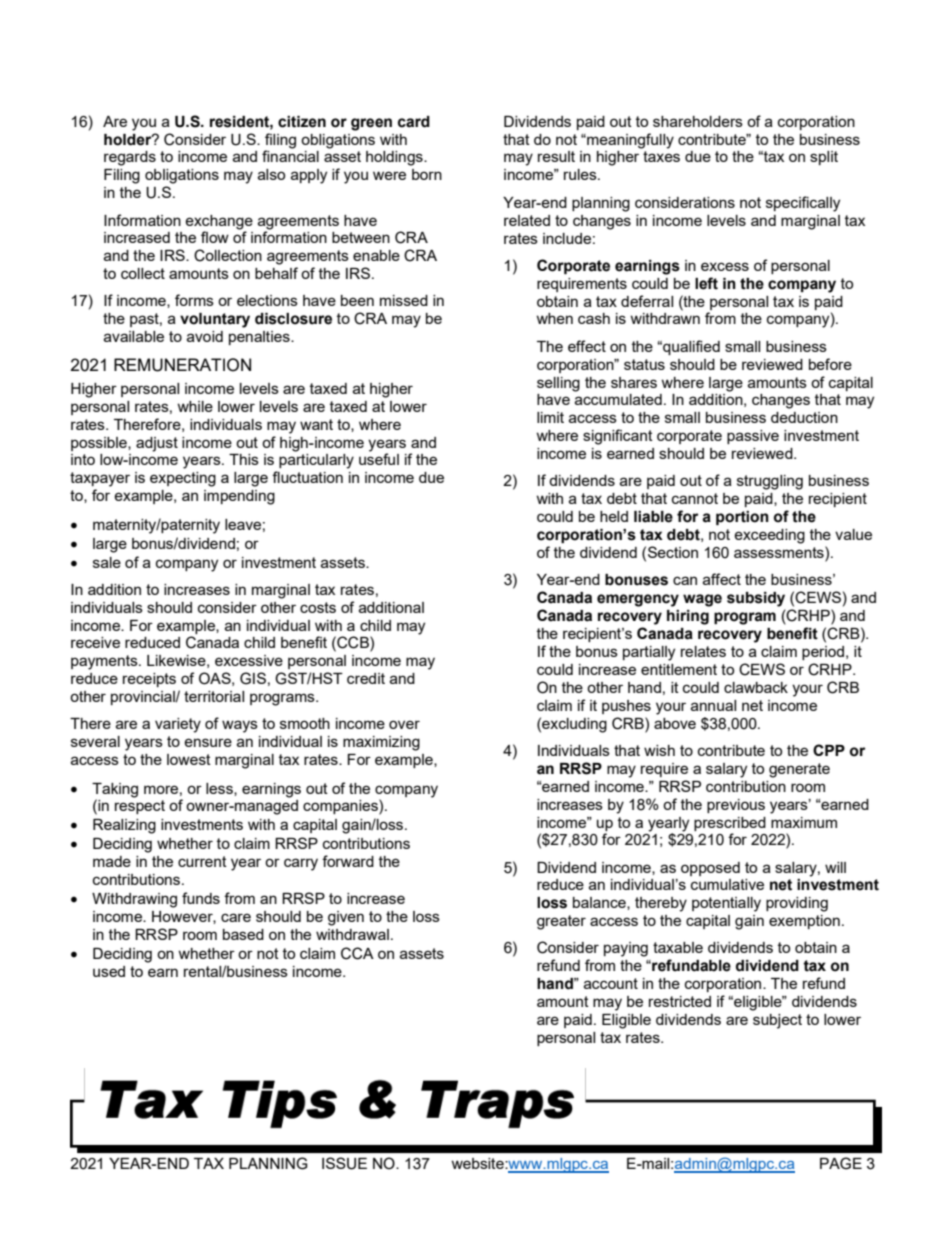 The height and width of the page is (1233, 952). I want to click on ISSUE, so click(344, 1163).
